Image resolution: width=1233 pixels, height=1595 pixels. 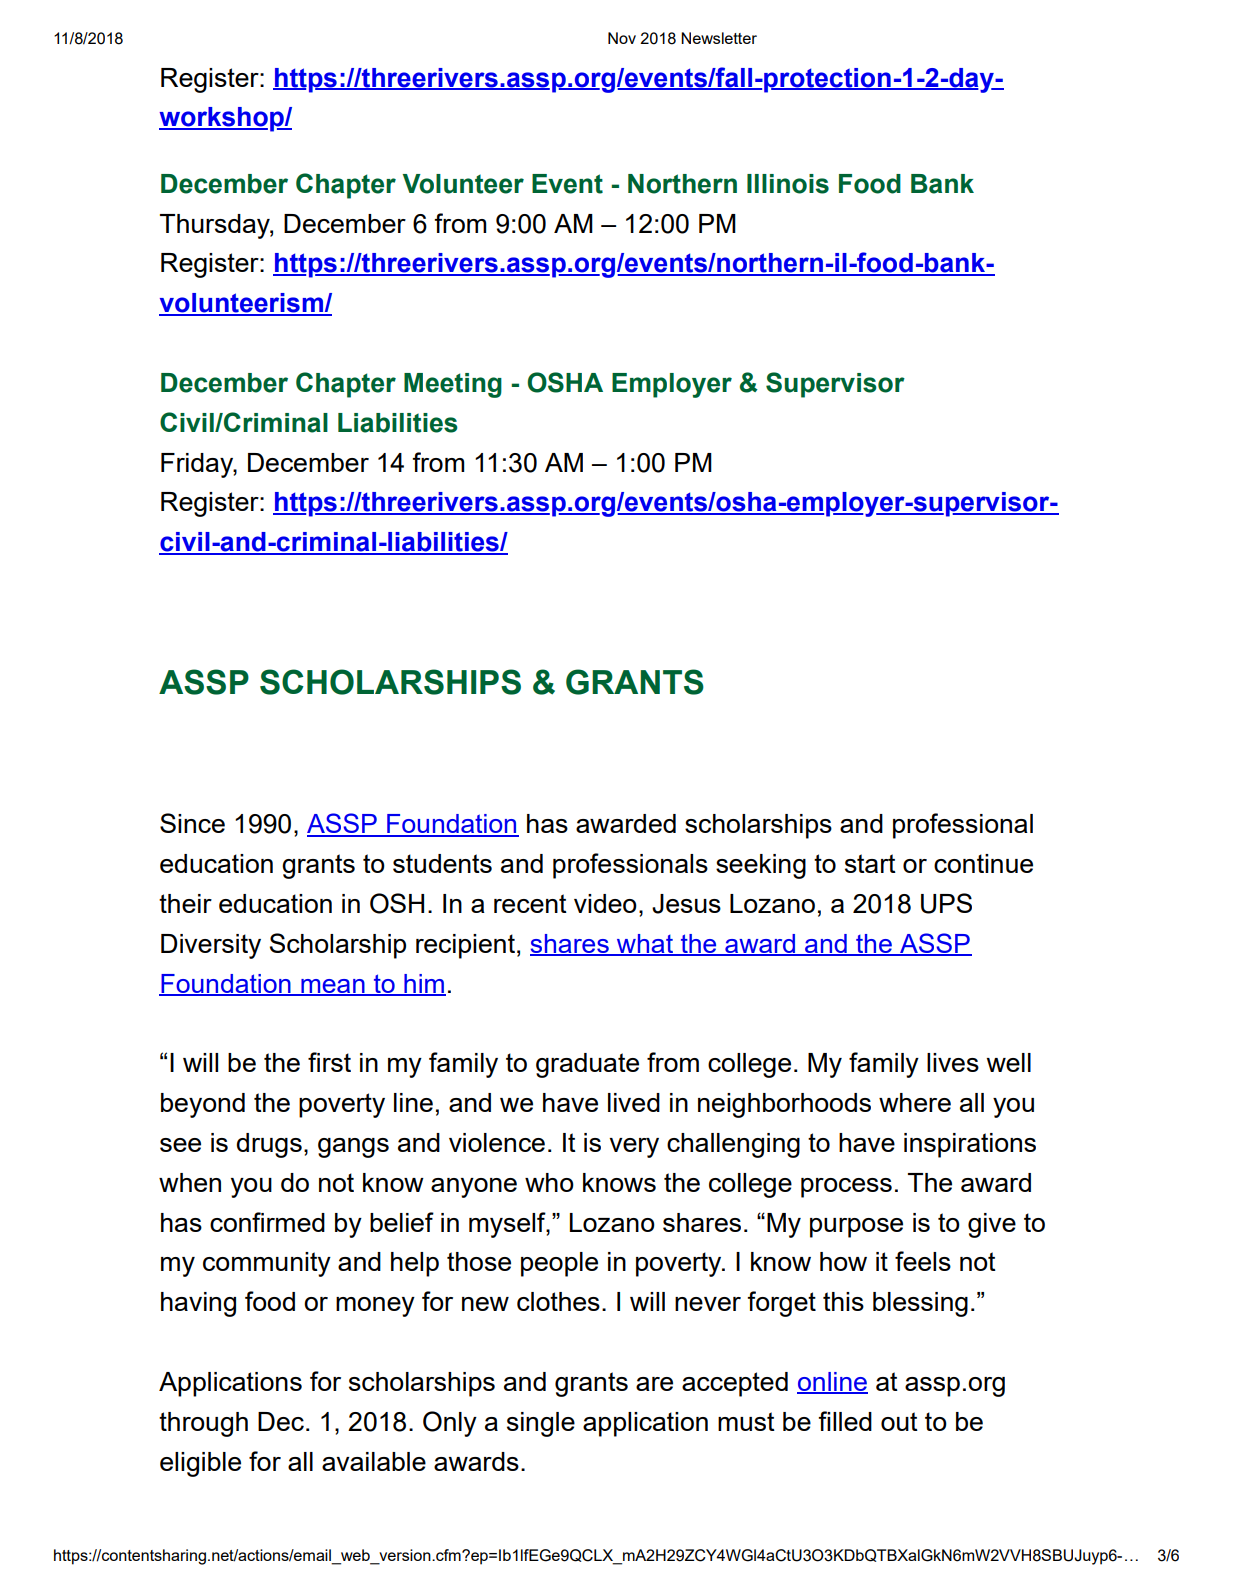 I want to click on single, so click(x=541, y=1424).
